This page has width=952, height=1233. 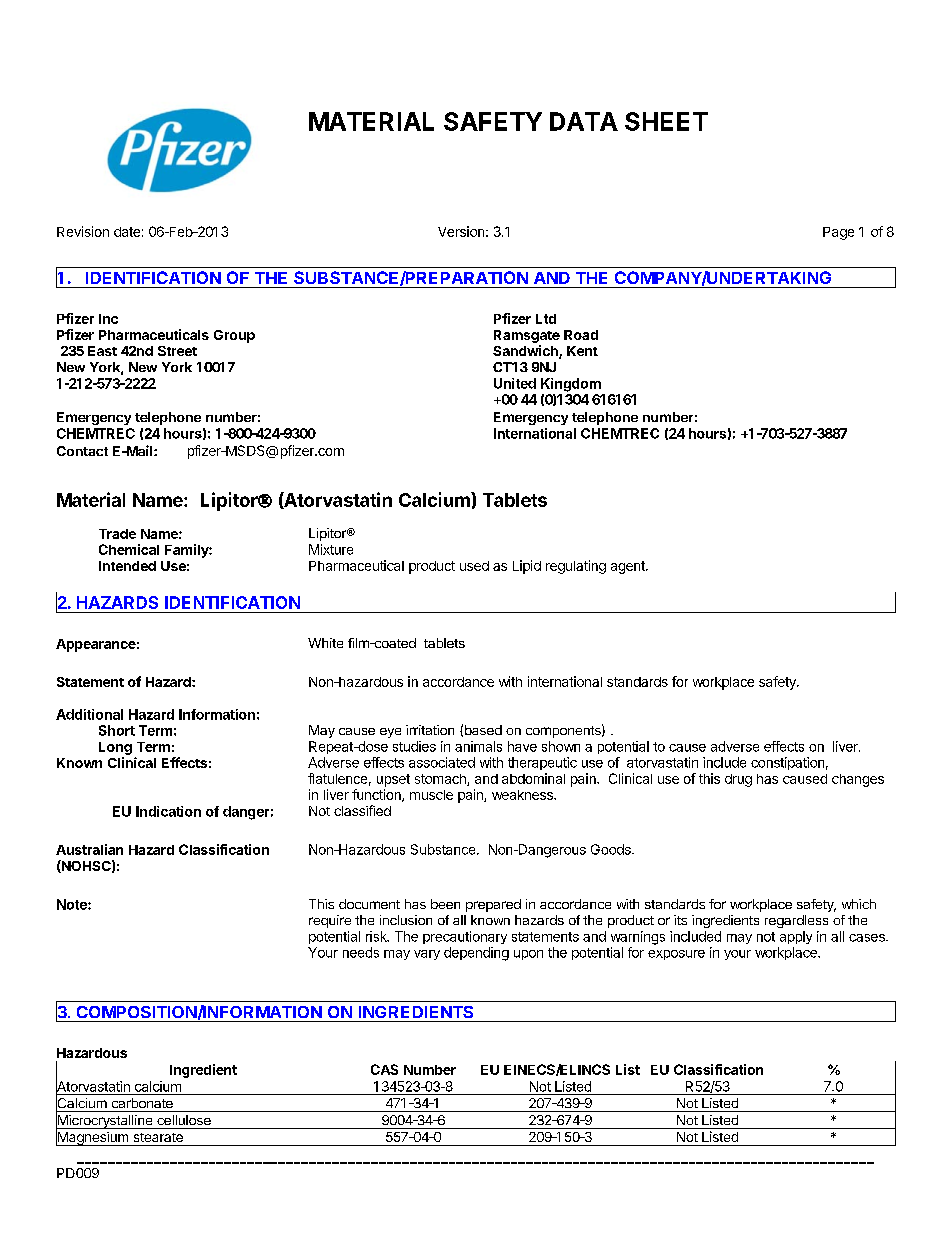 I want to click on DATA, so click(x=584, y=121).
